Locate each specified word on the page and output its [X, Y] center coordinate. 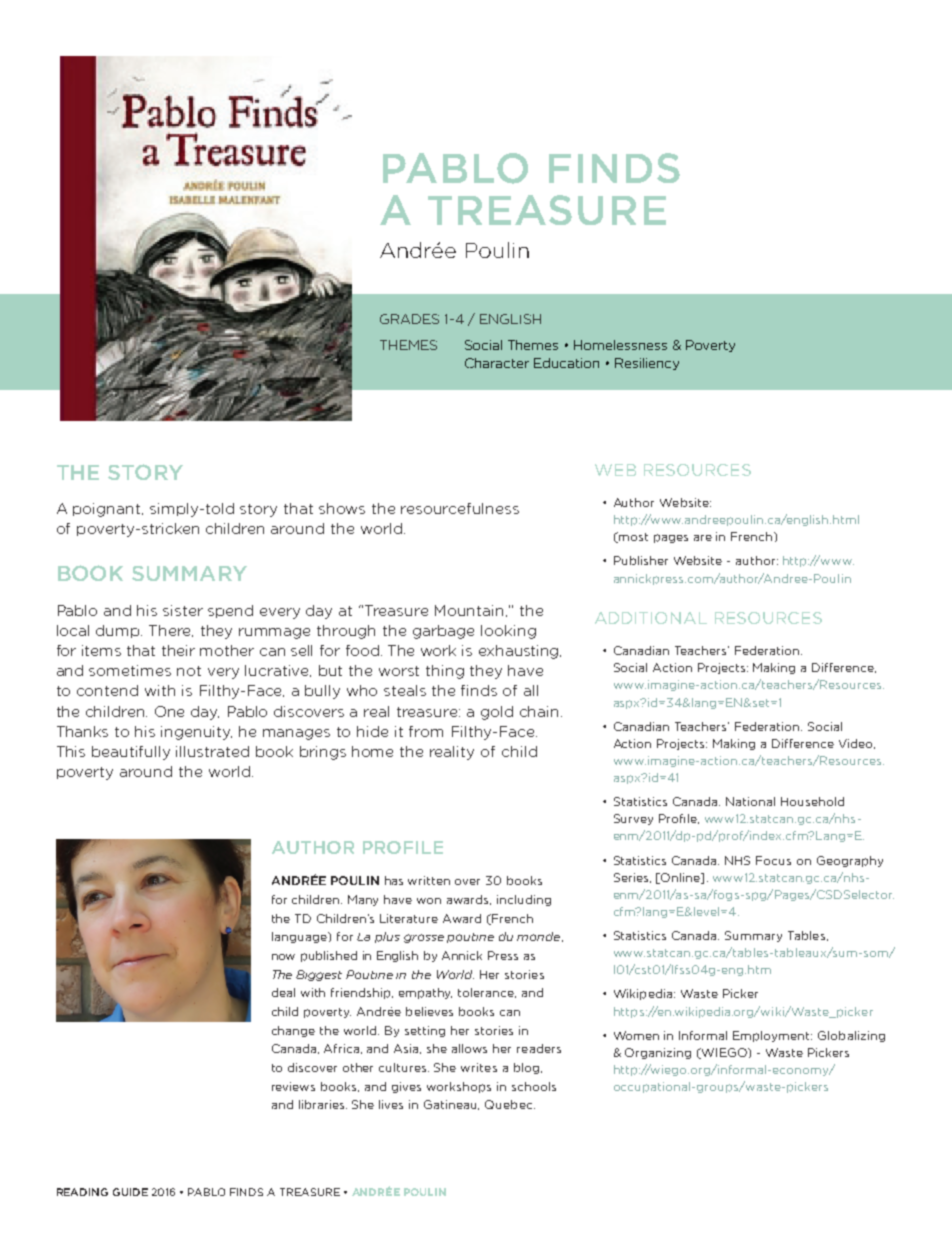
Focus [773, 860]
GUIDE [130, 1192]
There [171, 631]
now [283, 957]
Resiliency [647, 364]
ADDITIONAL [651, 618]
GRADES [409, 319]
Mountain [471, 611]
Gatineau [451, 1105]
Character [497, 363]
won [429, 901]
